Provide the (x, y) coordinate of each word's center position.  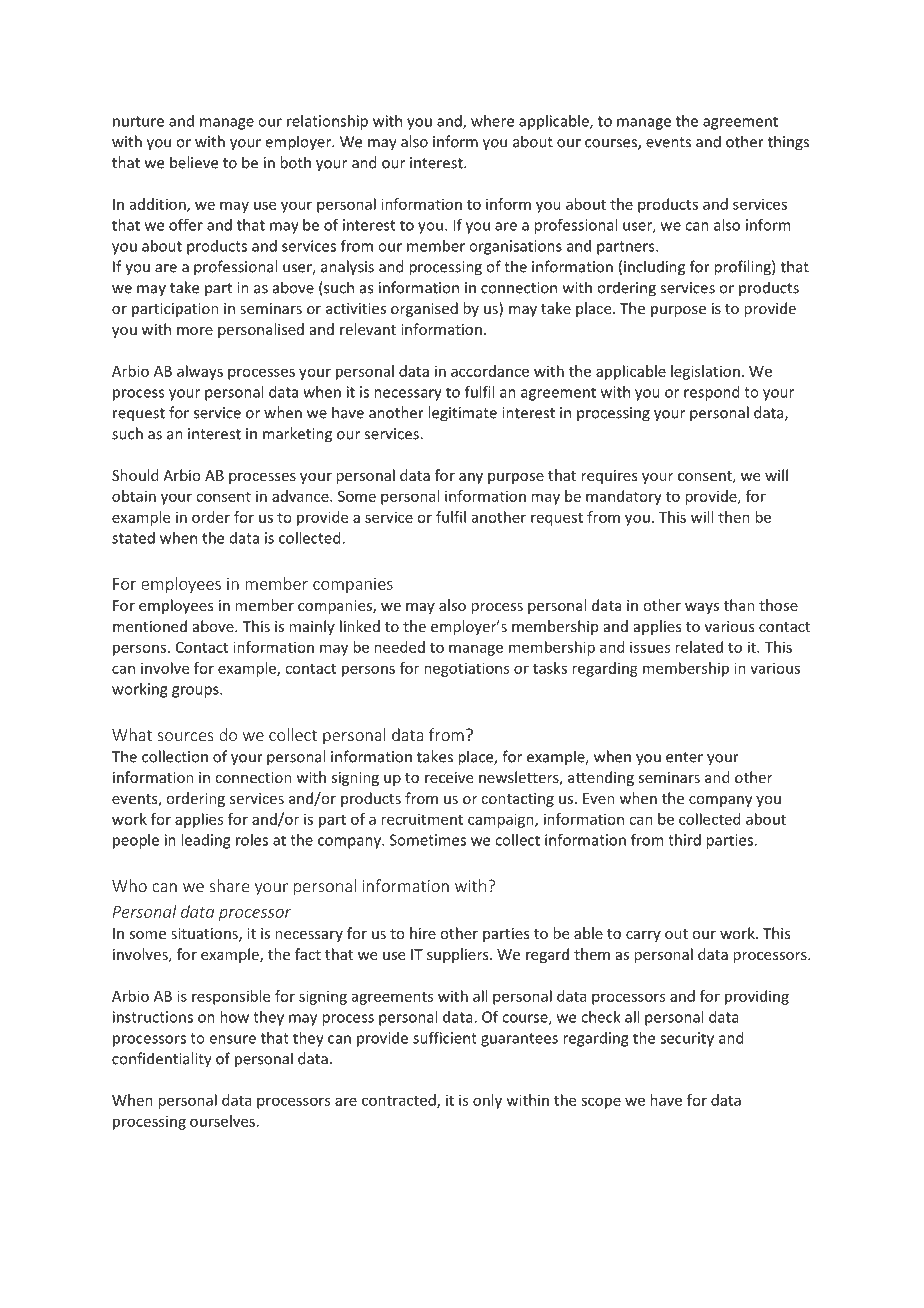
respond (712, 393)
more (195, 331)
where (492, 121)
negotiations (467, 669)
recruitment (422, 819)
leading (205, 841)
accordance (490, 371)
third (684, 840)
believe (194, 162)
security (687, 1039)
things (788, 143)
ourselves (222, 1121)
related (699, 647)
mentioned (150, 626)
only (487, 1101)
